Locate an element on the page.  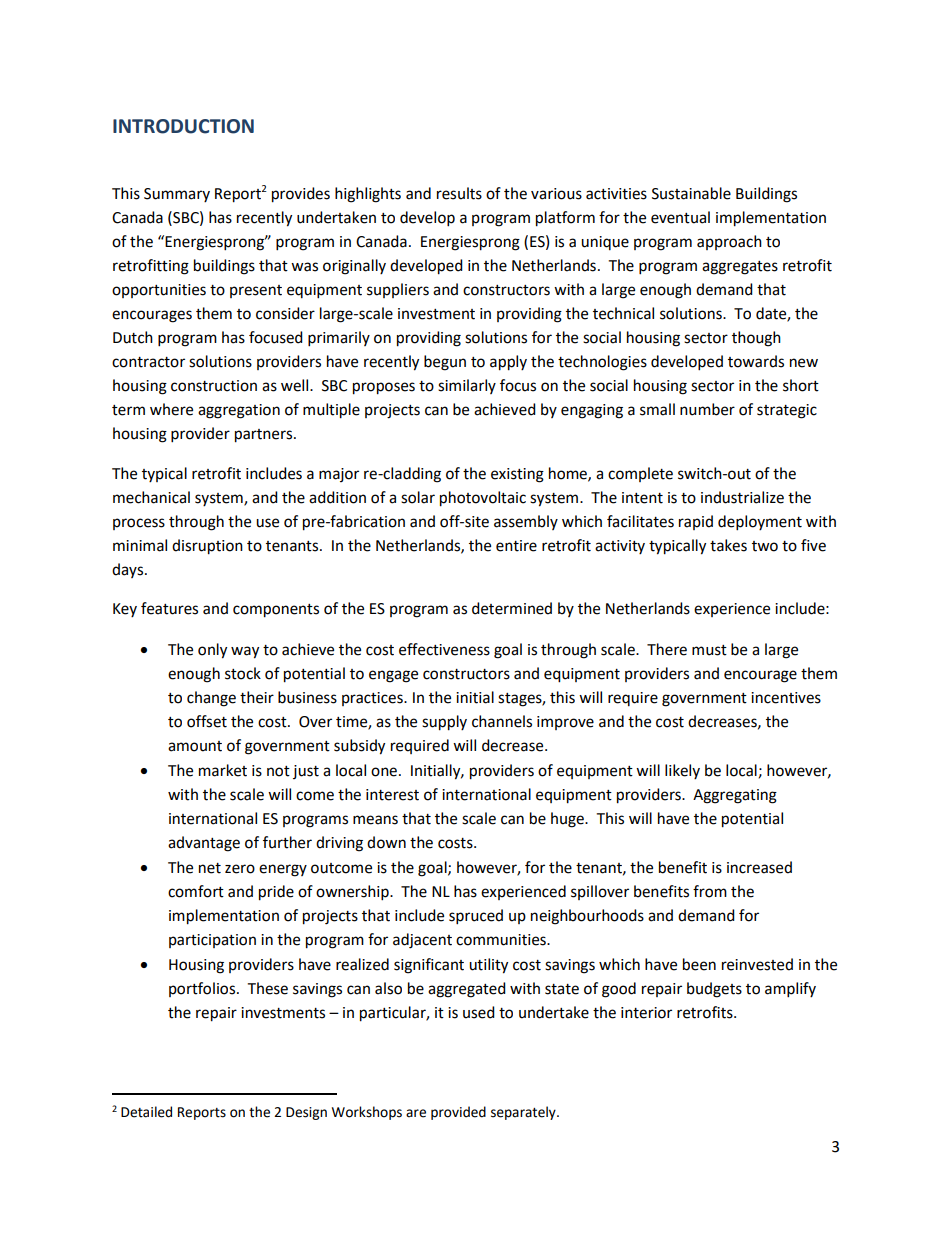
industrialize is located at coordinates (742, 497).
